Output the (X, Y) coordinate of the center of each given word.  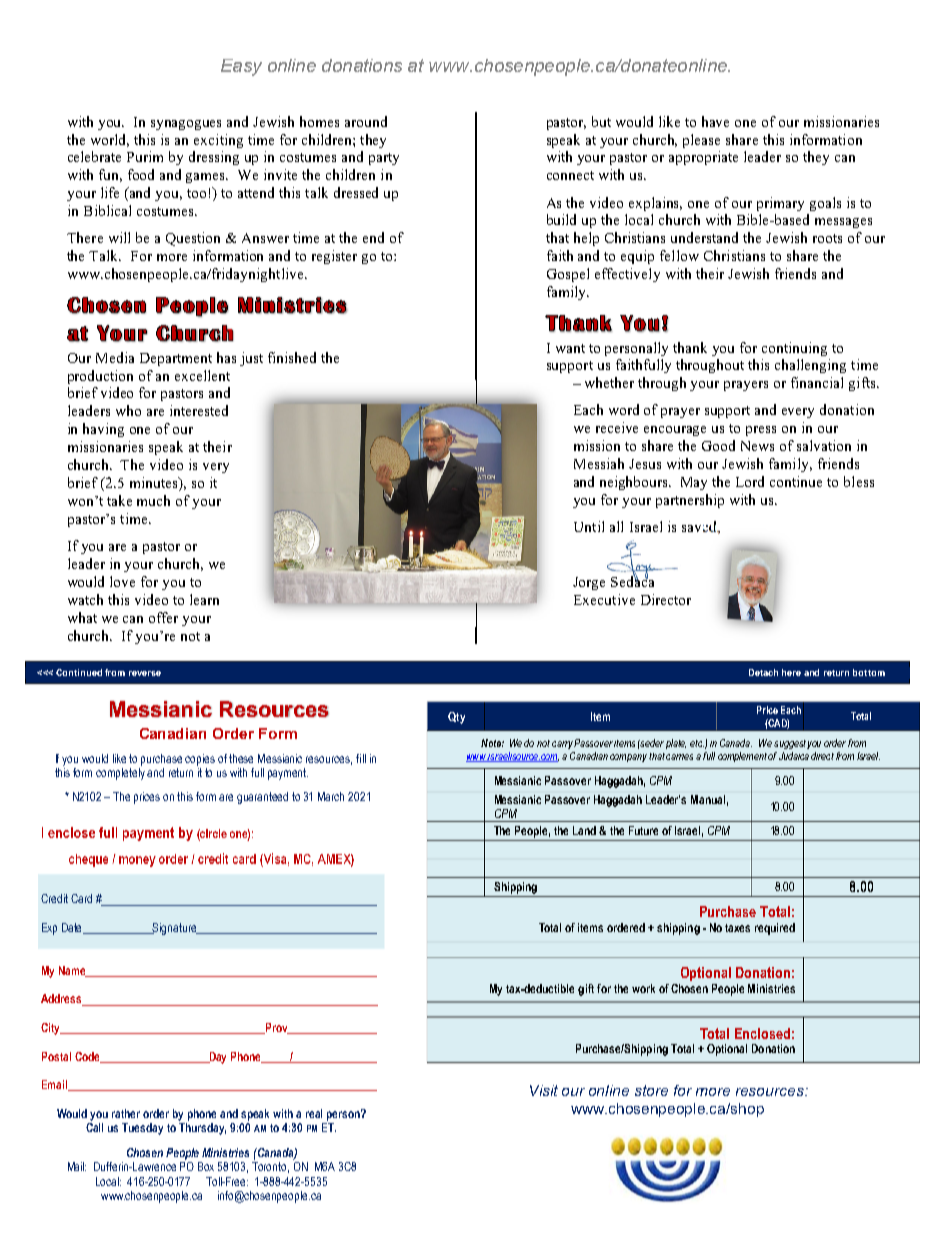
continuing (794, 349)
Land (584, 830)
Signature (175, 929)
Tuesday (142, 1129)
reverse (145, 673)
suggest (790, 744)
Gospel (568, 275)
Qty (456, 718)
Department (176, 359)
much (153, 500)
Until (589, 526)
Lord (750, 481)
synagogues (186, 125)
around (366, 121)
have (715, 121)
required (775, 929)
